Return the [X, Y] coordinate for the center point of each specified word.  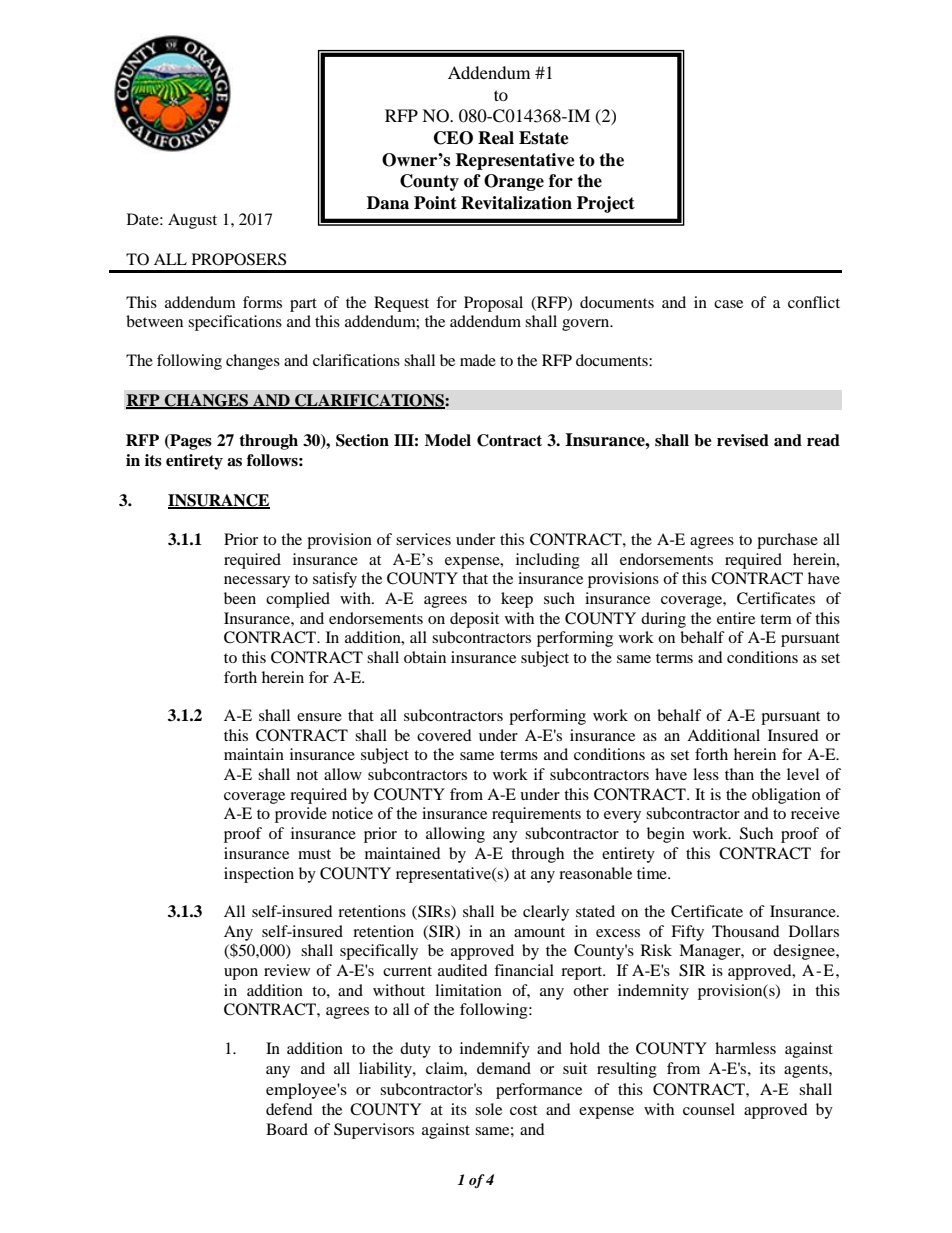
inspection [259, 875]
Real [496, 138]
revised [743, 440]
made [478, 360]
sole [488, 1109]
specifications [235, 323]
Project [606, 204]
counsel [709, 1109]
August [192, 221]
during [663, 620]
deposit [474, 620]
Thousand [746, 931]
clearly [546, 913]
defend [289, 1109]
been [240, 598]
